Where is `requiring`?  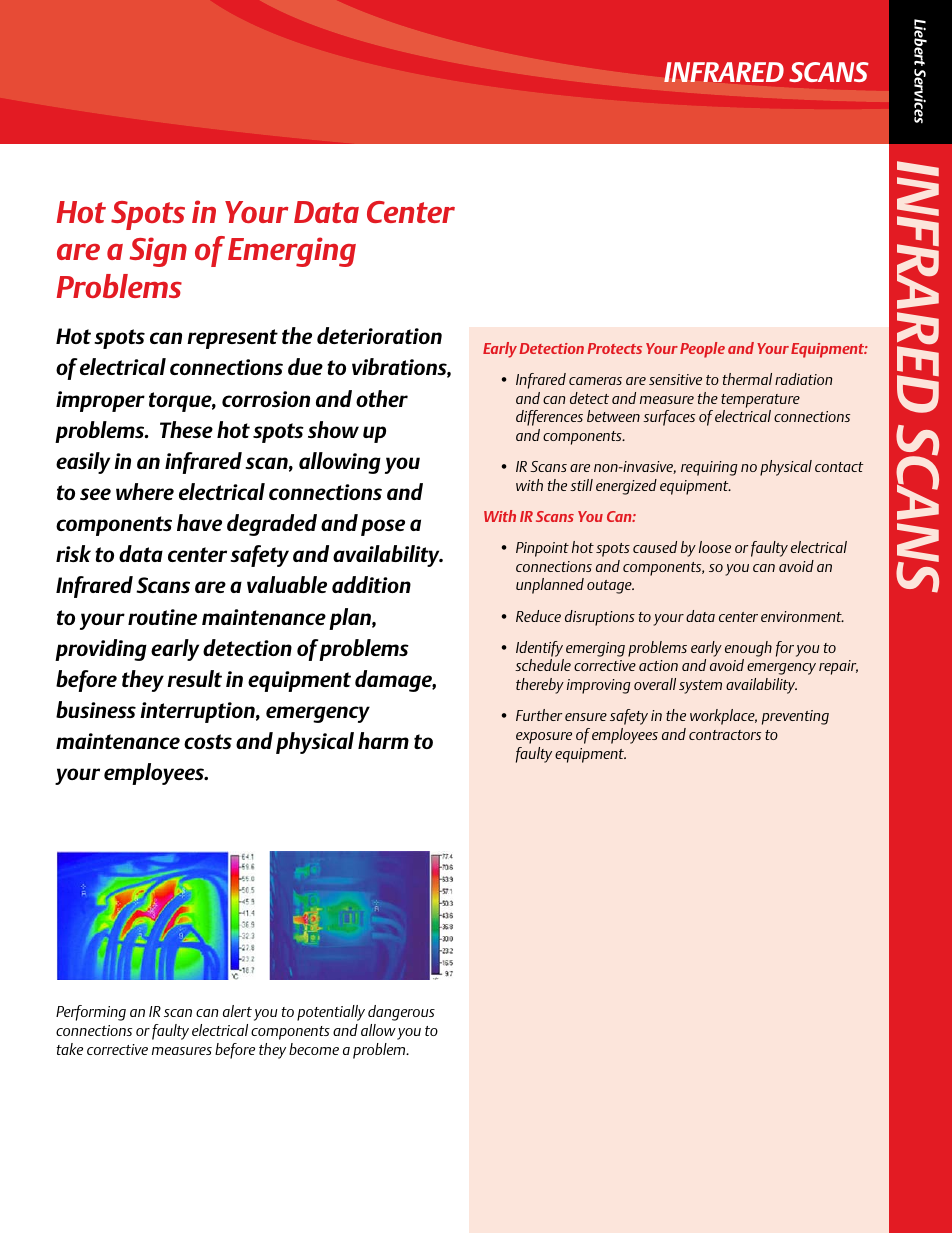 requiring is located at coordinates (709, 468).
